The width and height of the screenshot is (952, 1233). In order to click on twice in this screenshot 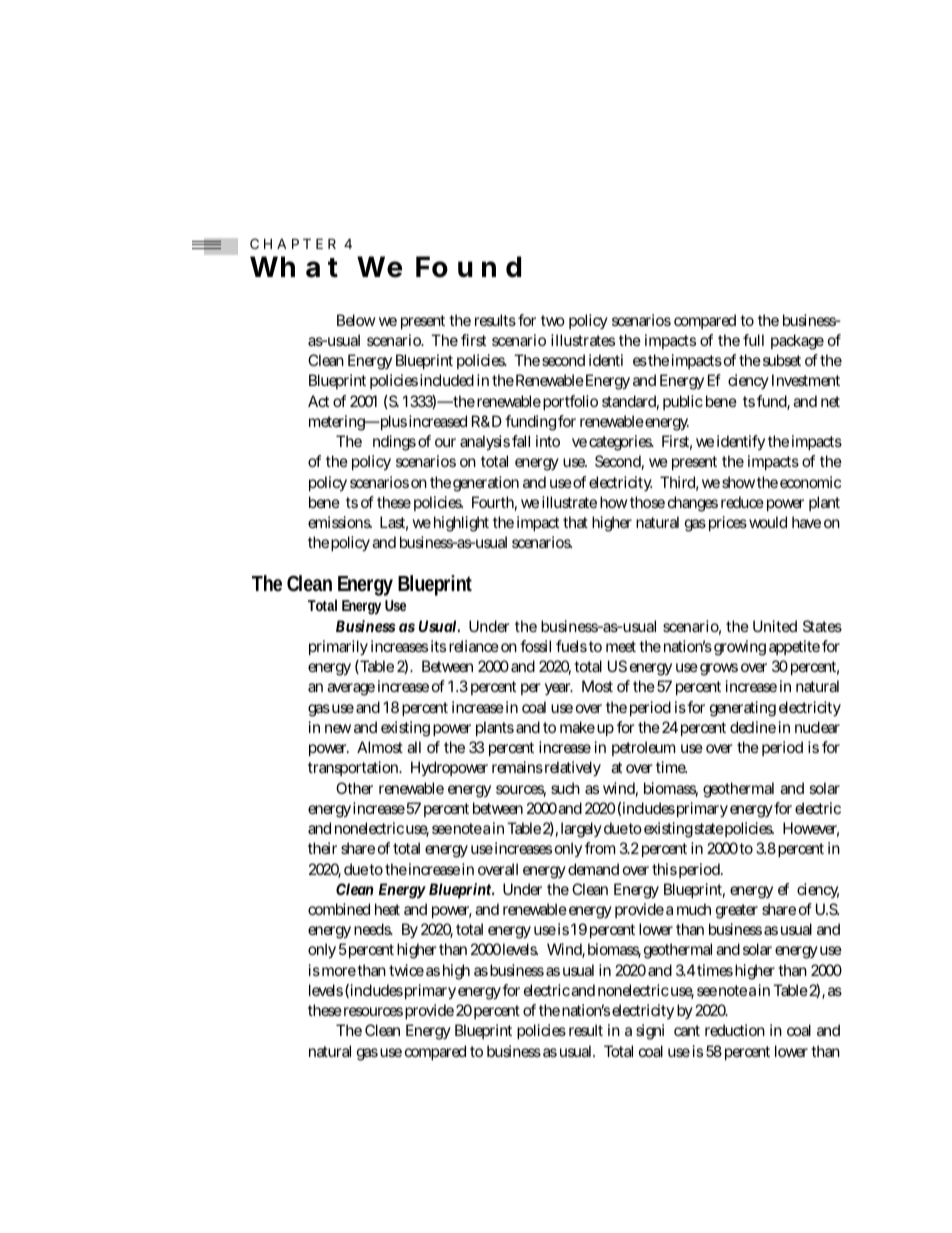, I will do `click(406, 970)`.
